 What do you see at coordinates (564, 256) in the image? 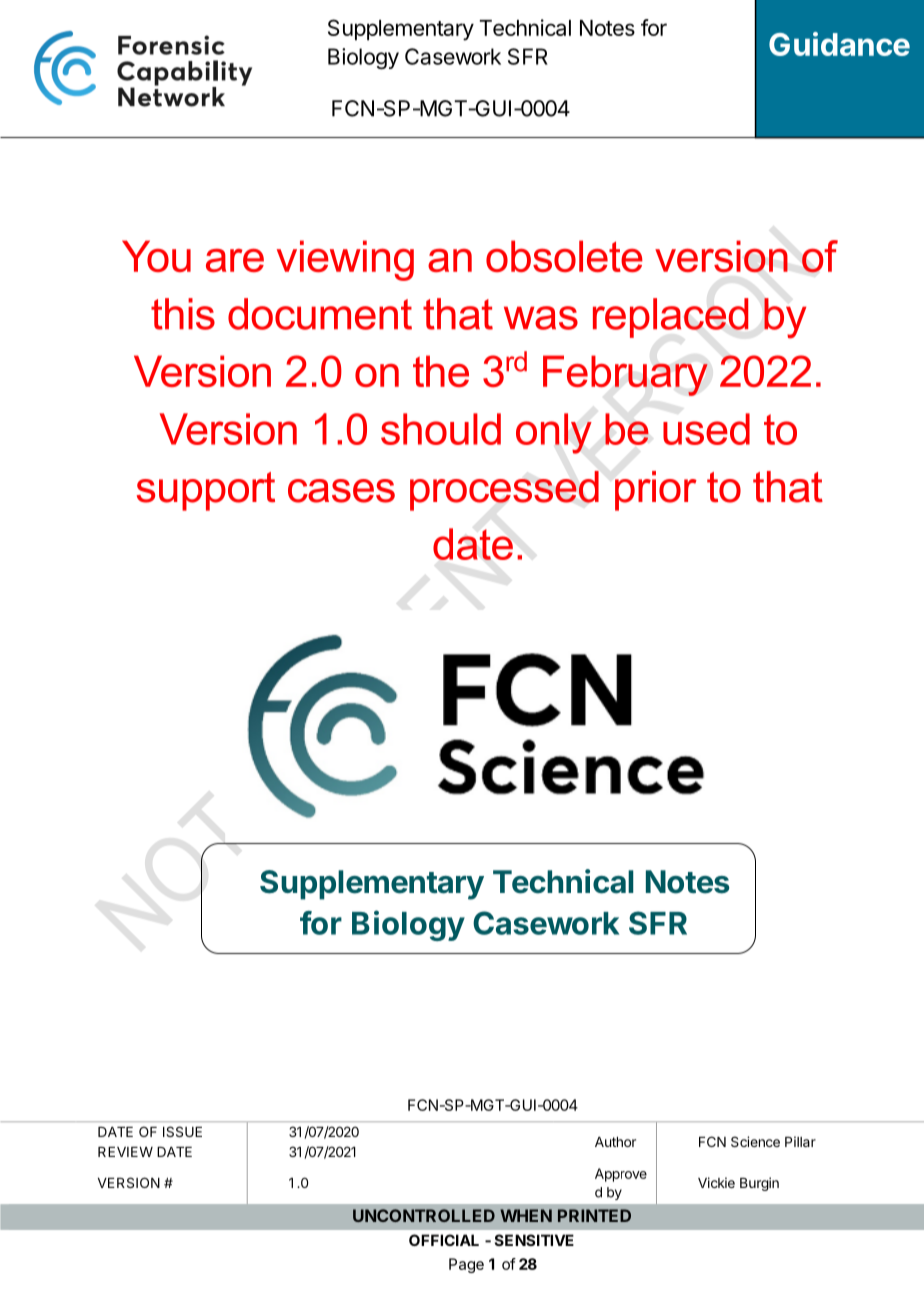
I see `obsolete` at bounding box center [564, 256].
